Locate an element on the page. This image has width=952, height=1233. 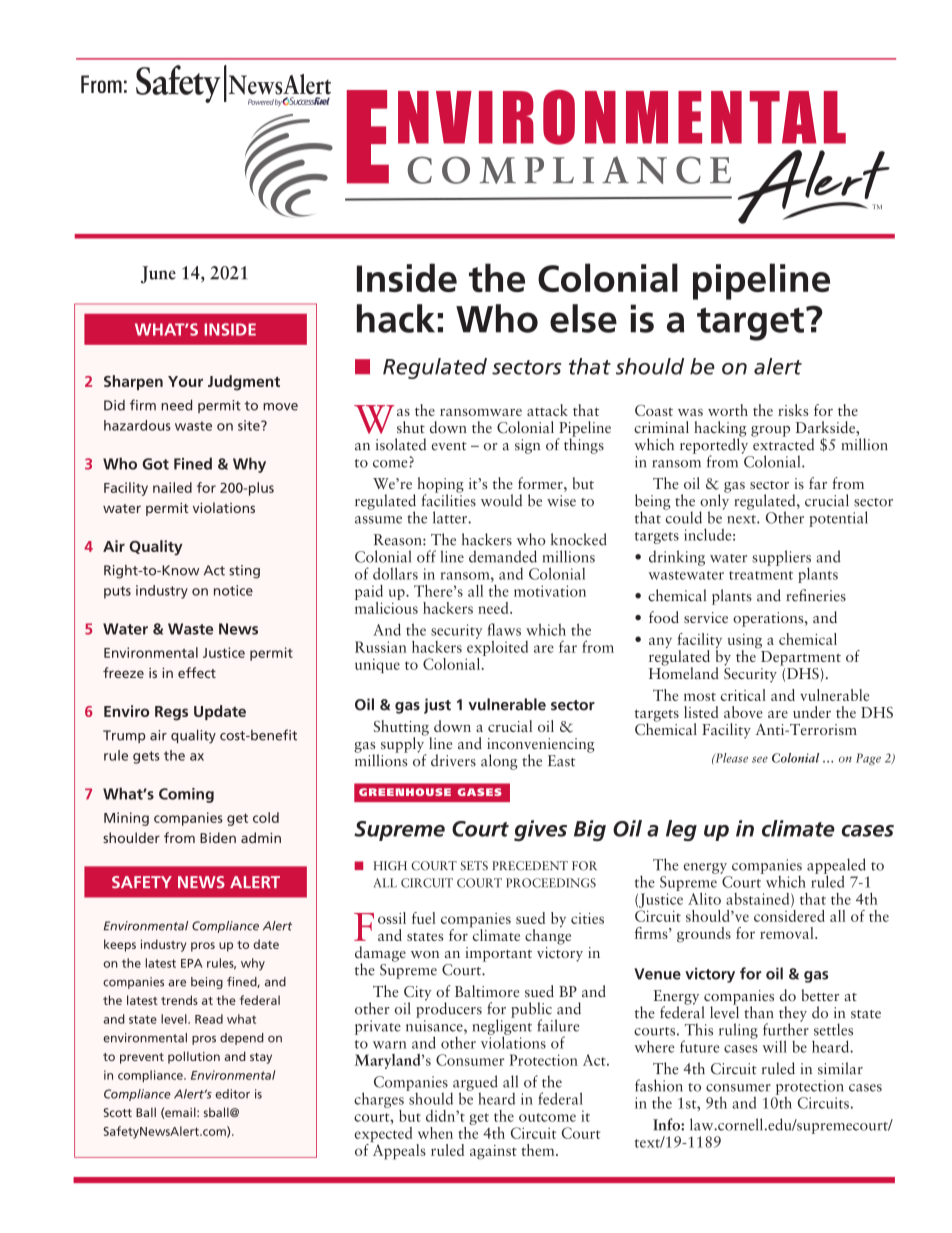
effect is located at coordinates (197, 672).
